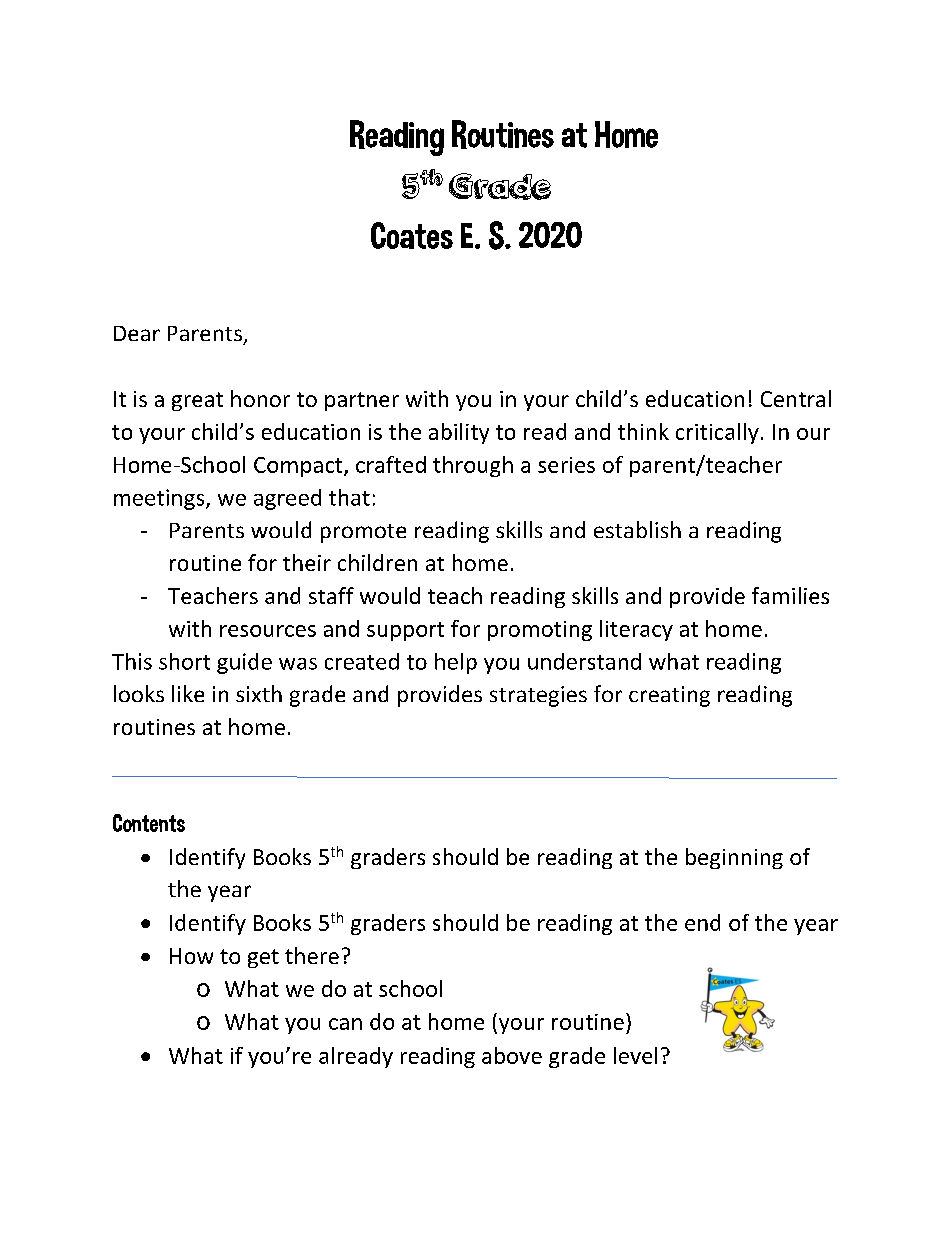 The image size is (952, 1233). Describe the element at coordinates (636, 630) in the screenshot. I see `literacy` at that location.
